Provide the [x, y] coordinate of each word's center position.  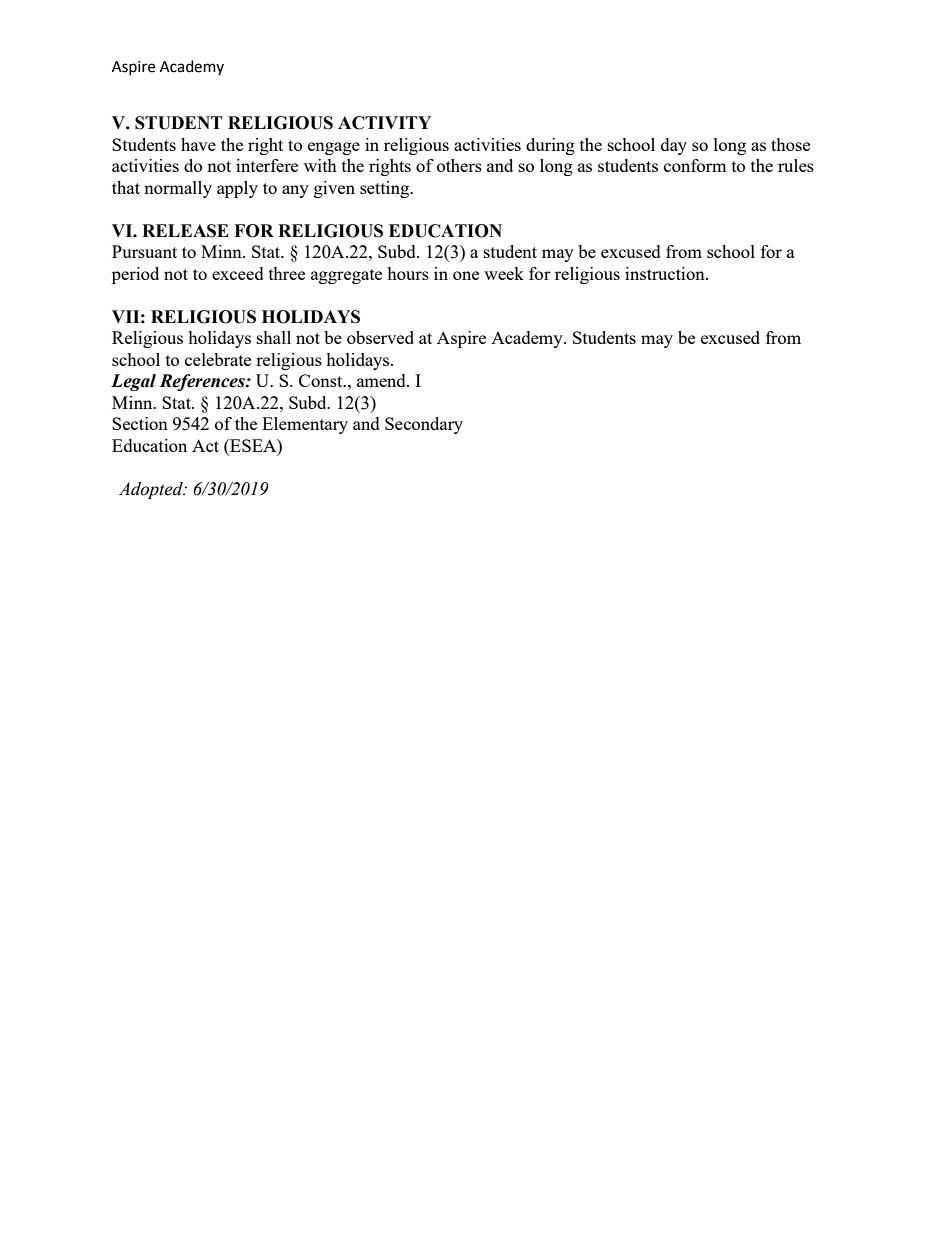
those [790, 144]
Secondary [424, 425]
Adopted [152, 490]
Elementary [305, 425]
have [198, 144]
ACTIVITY [384, 123]
